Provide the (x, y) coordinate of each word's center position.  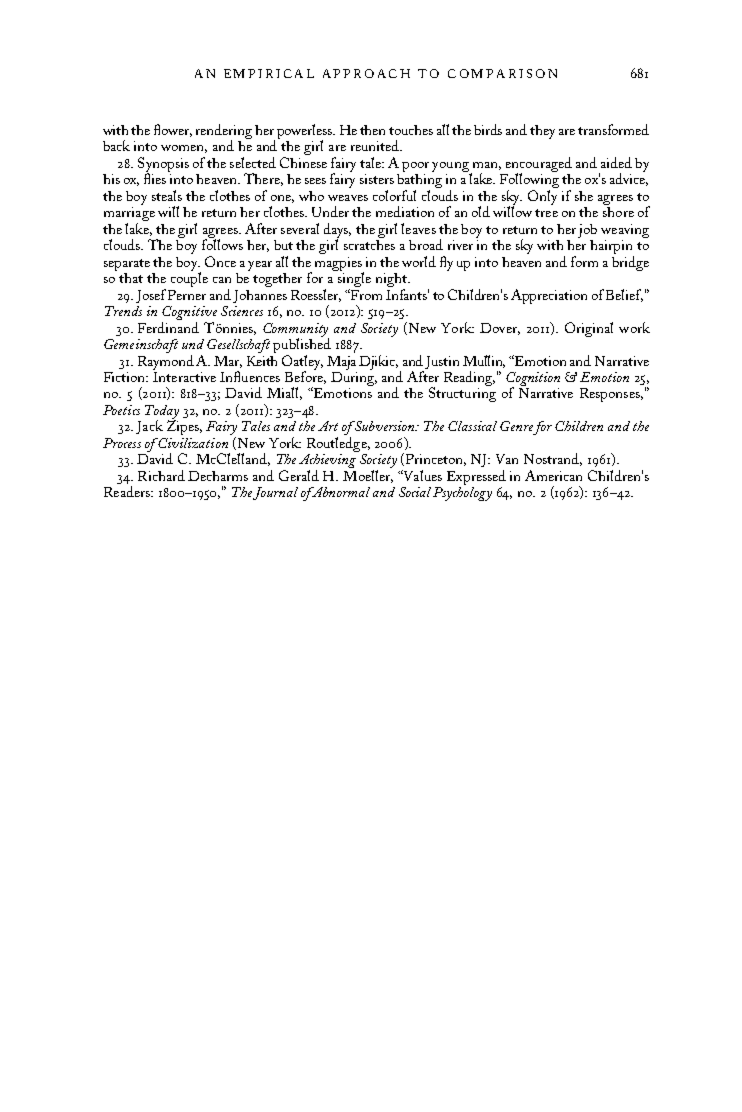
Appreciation (549, 296)
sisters (377, 179)
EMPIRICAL (269, 73)
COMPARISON (502, 73)
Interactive (184, 375)
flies (156, 177)
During (354, 377)
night (393, 281)
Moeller (368, 476)
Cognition (533, 380)
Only (542, 197)
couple (189, 278)
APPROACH (366, 73)
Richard (161, 475)
